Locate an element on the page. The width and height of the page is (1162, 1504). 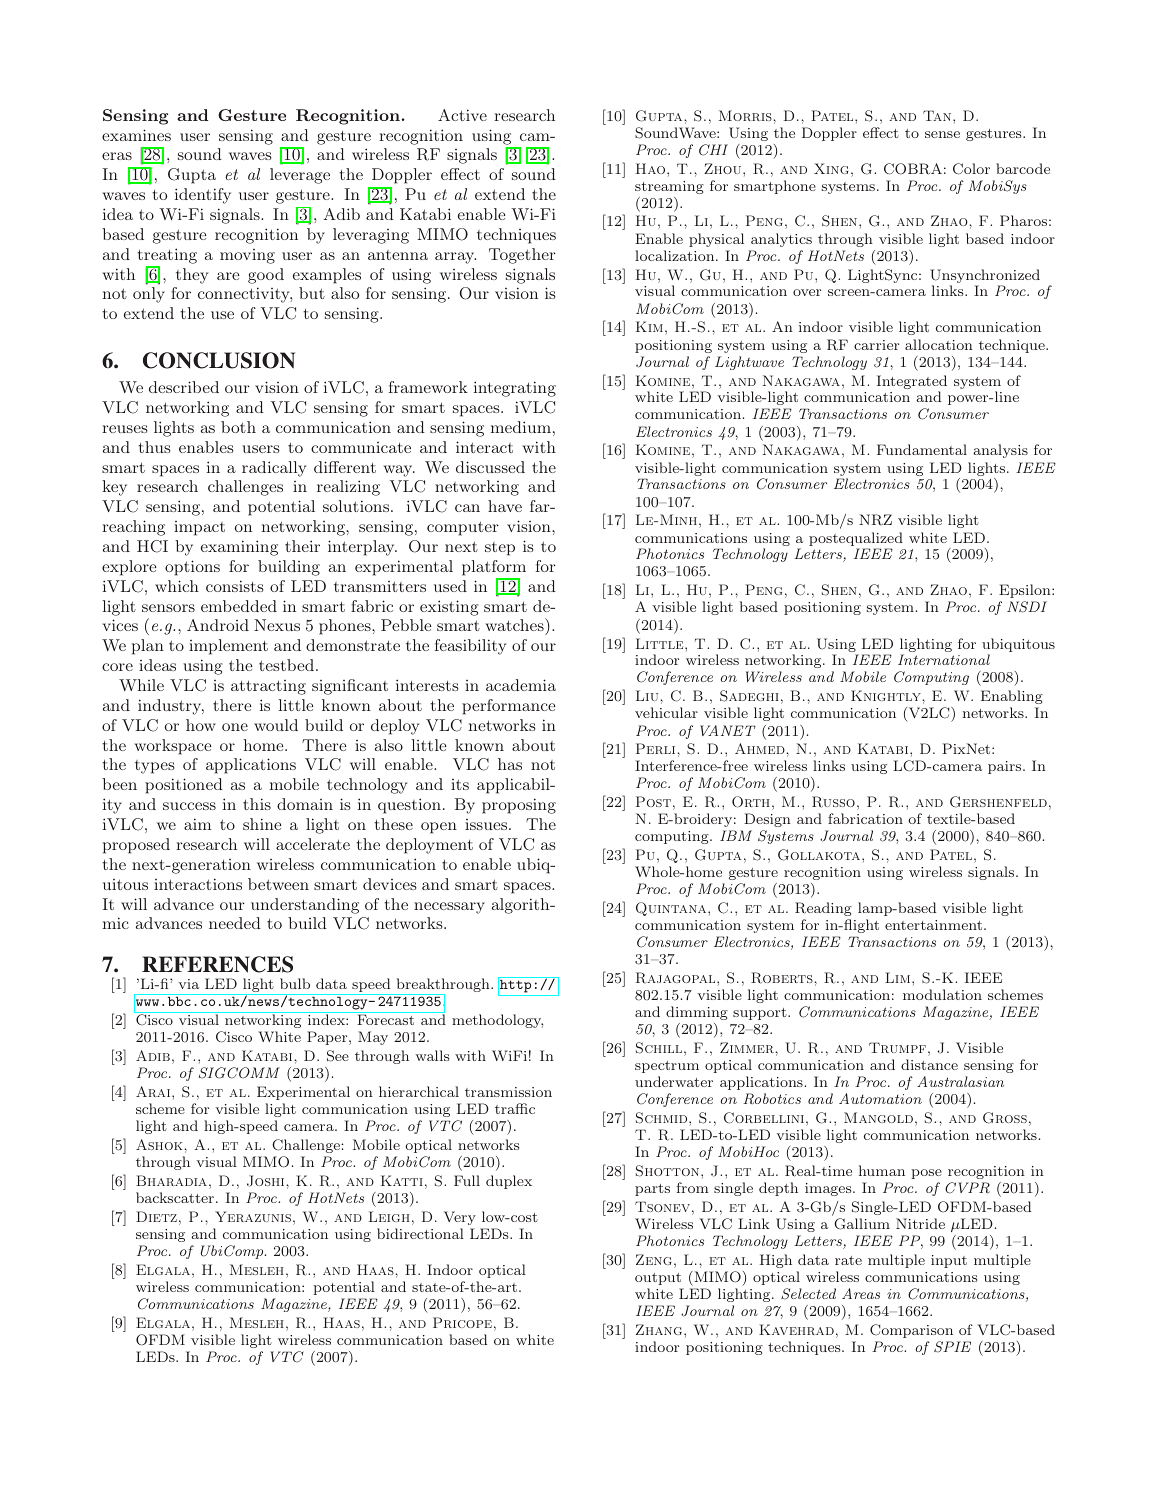
Zhang is located at coordinates (660, 1329).
